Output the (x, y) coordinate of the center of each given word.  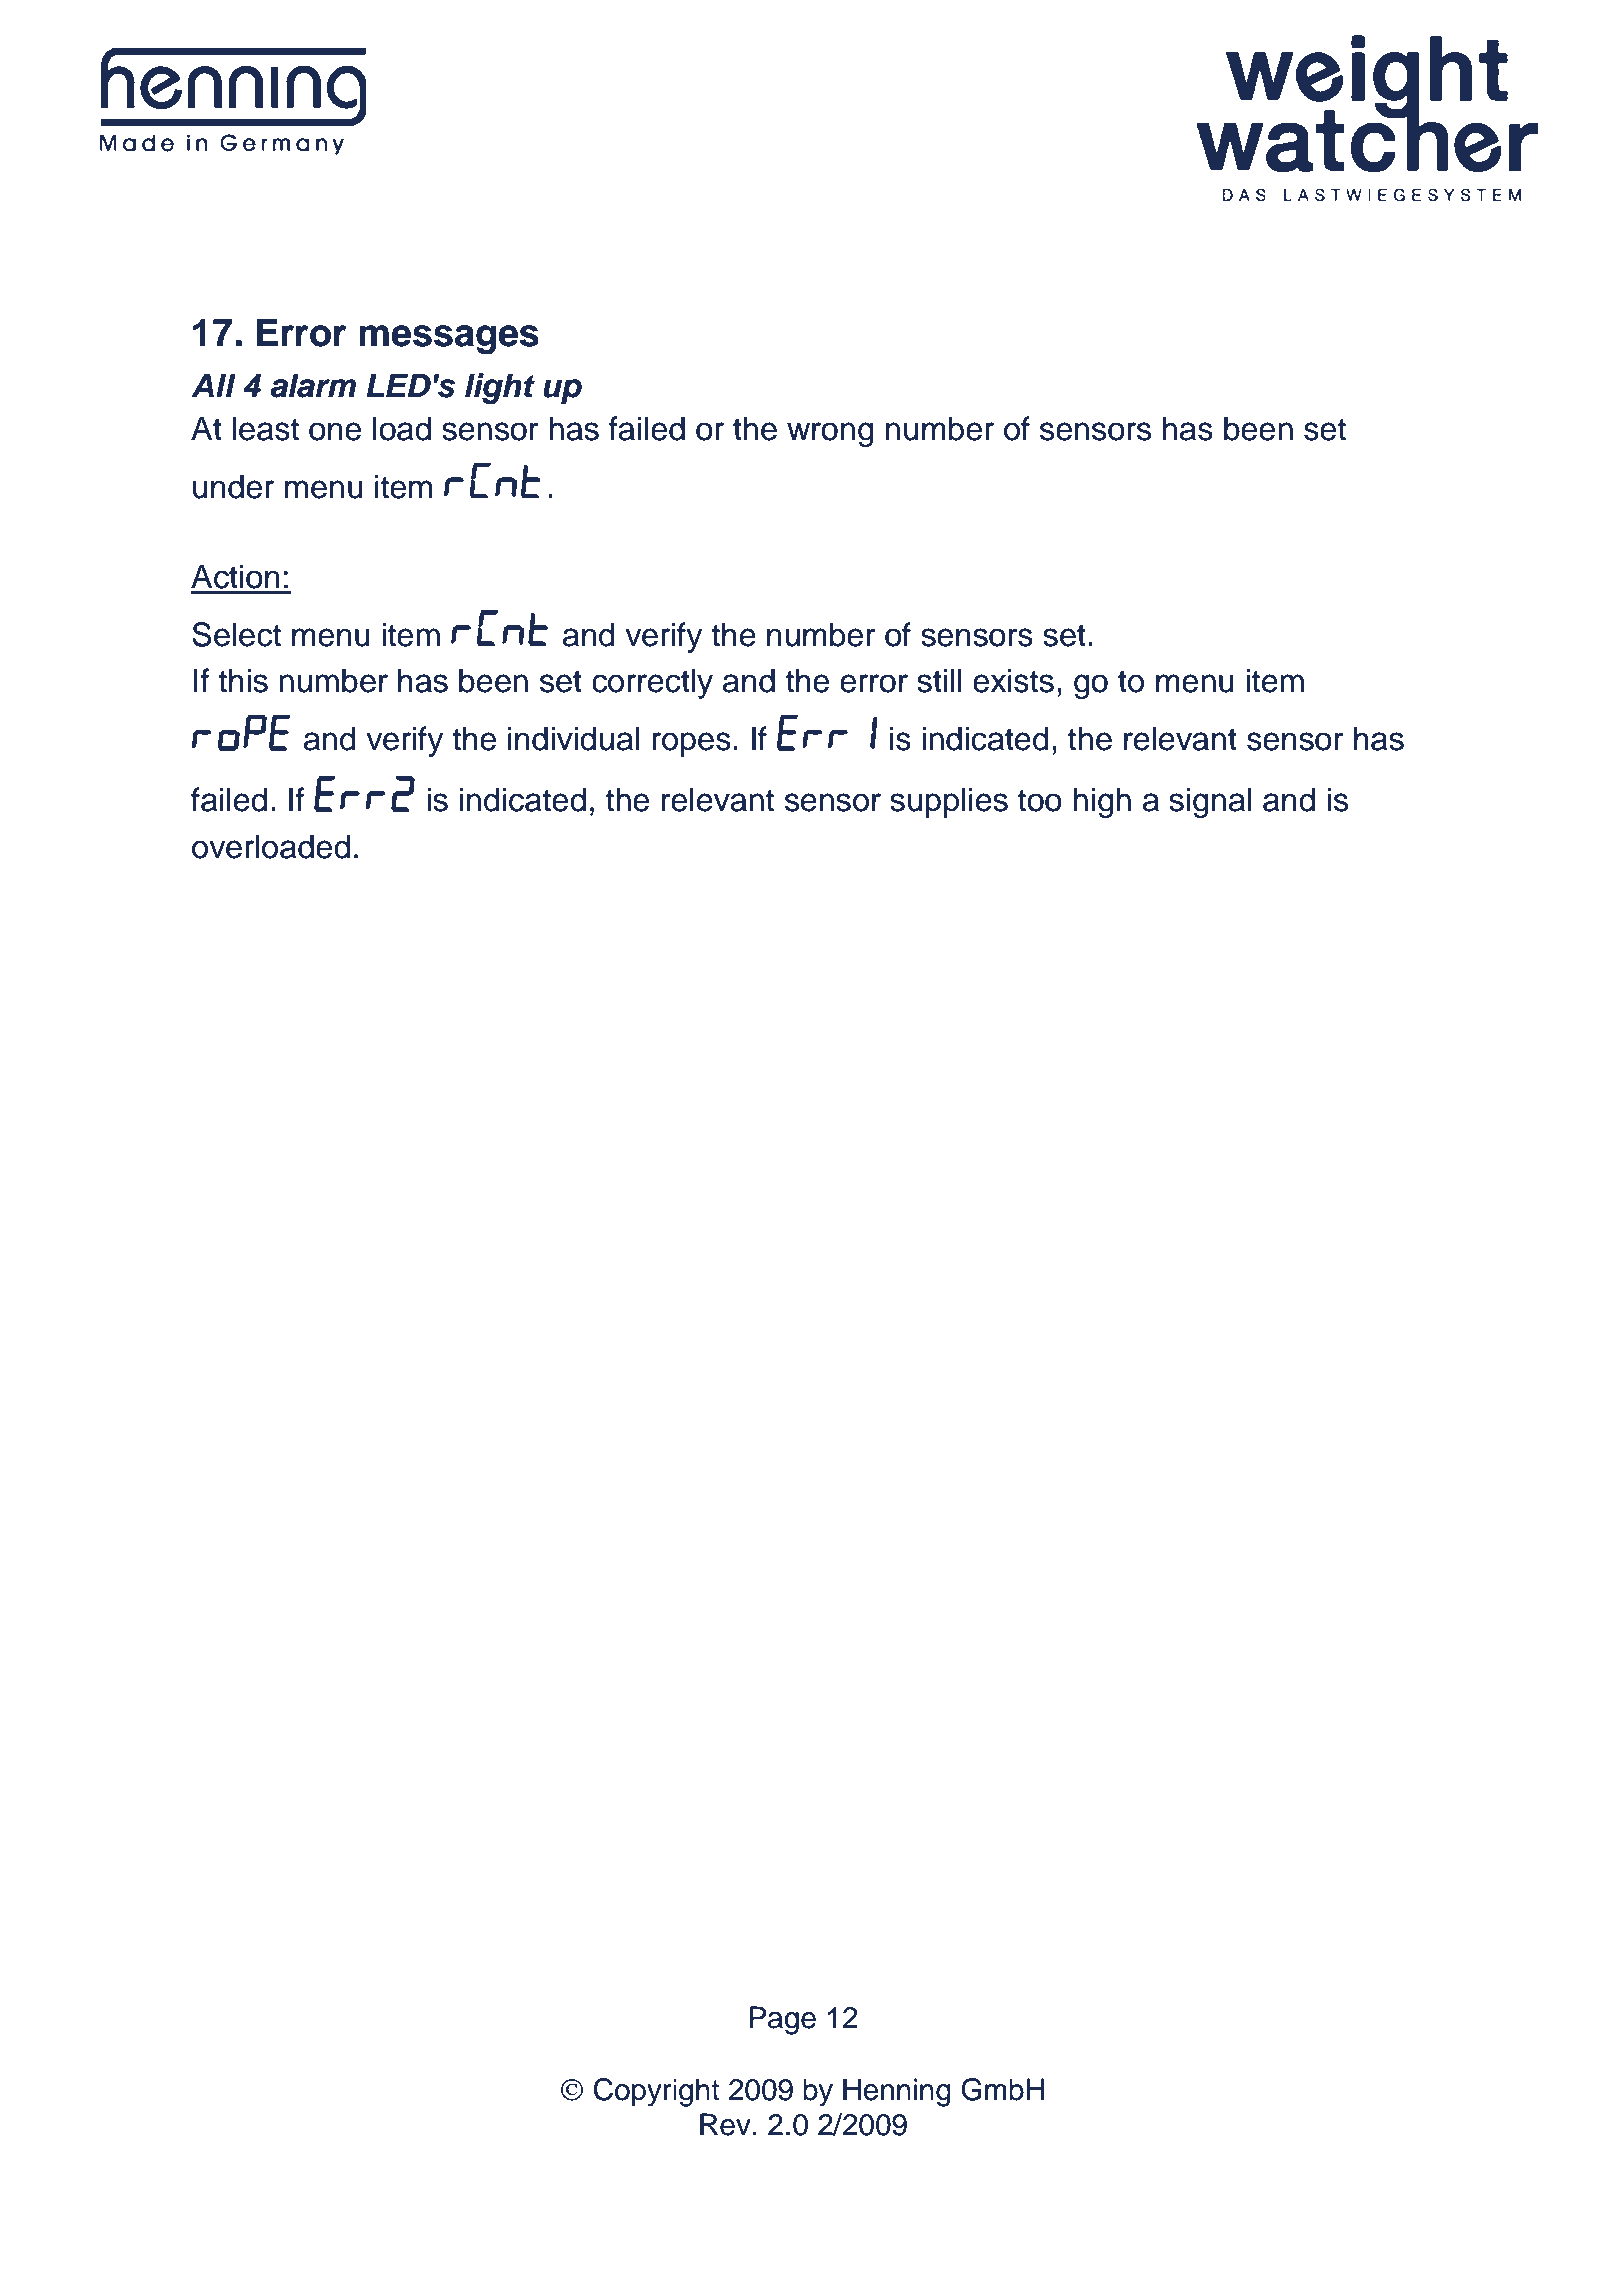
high (1102, 802)
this (243, 680)
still (939, 680)
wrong (830, 434)
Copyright (656, 2092)
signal (1210, 802)
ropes (691, 744)
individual (573, 738)
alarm (313, 385)
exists (1013, 680)
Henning (897, 2092)
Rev (725, 2124)
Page (782, 2020)
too (1040, 800)
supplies (949, 802)
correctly (652, 683)
